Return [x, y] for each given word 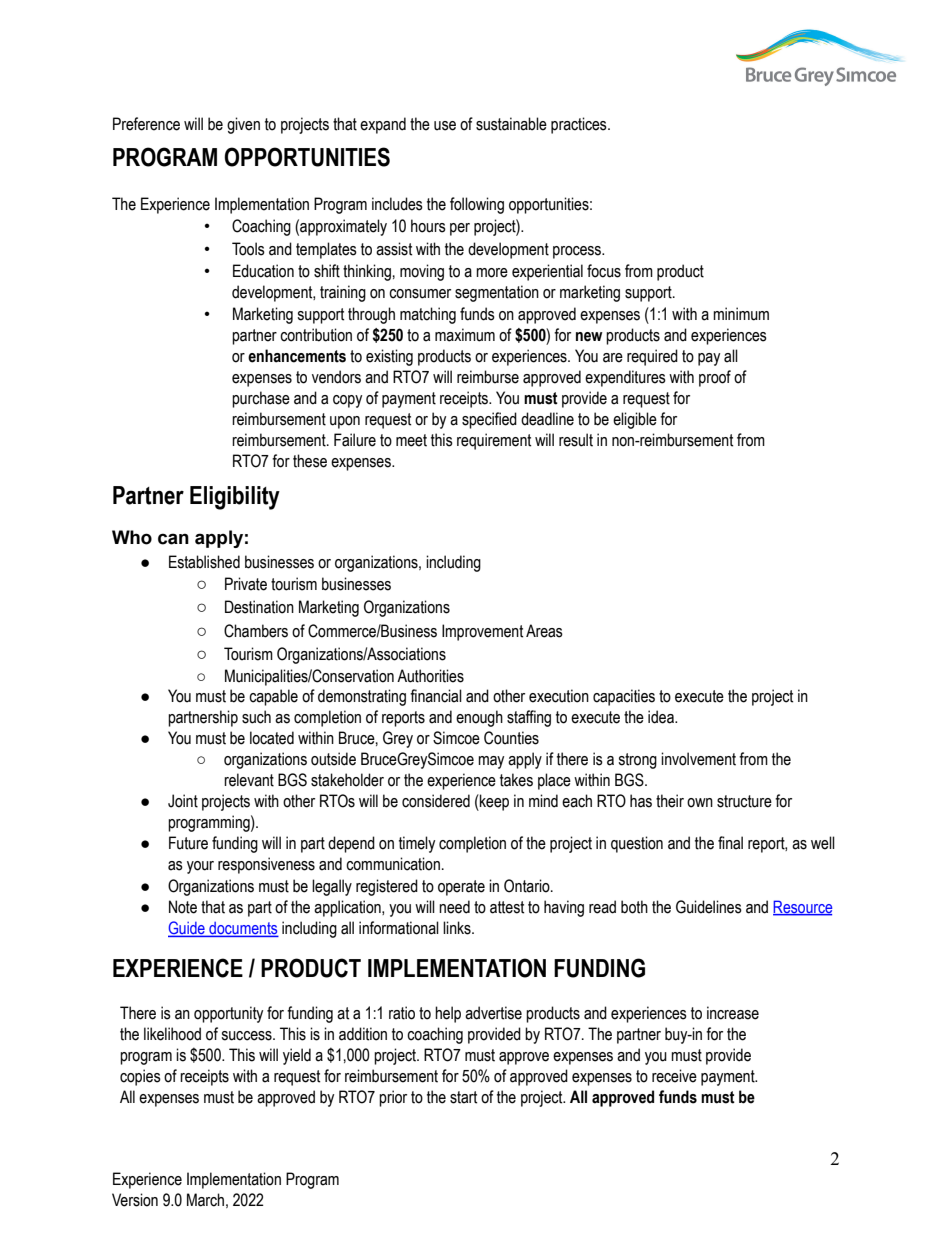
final [730, 843]
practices [580, 125]
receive [674, 1076]
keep [493, 802]
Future [188, 843]
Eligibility [235, 498]
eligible [635, 420]
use [445, 126]
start [463, 1097]
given [243, 125]
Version [135, 1200]
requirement [494, 441]
